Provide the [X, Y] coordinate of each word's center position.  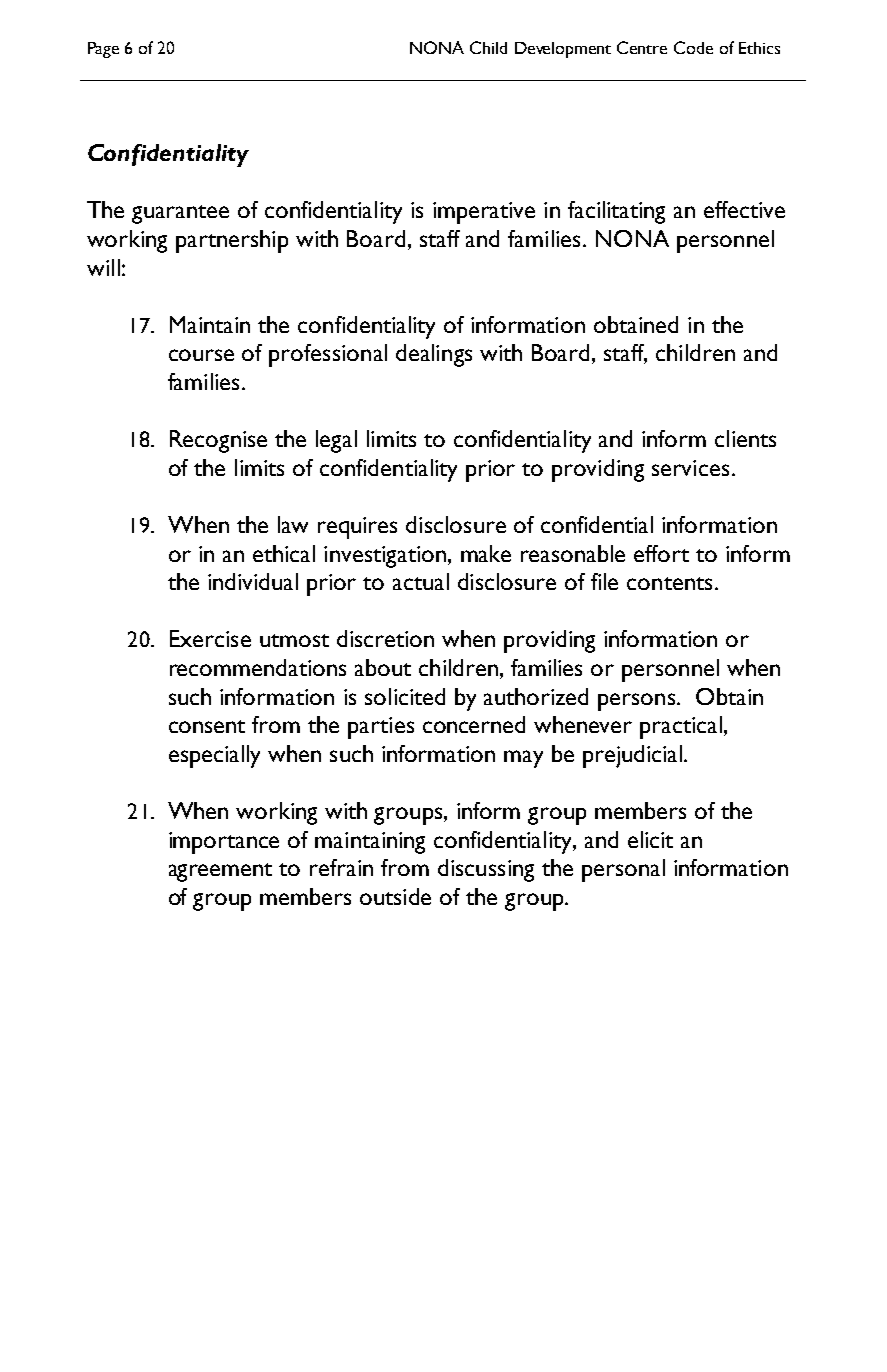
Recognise [218, 441]
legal [336, 441]
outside [395, 896]
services [690, 468]
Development [563, 50]
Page [103, 50]
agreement [220, 872]
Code [693, 47]
